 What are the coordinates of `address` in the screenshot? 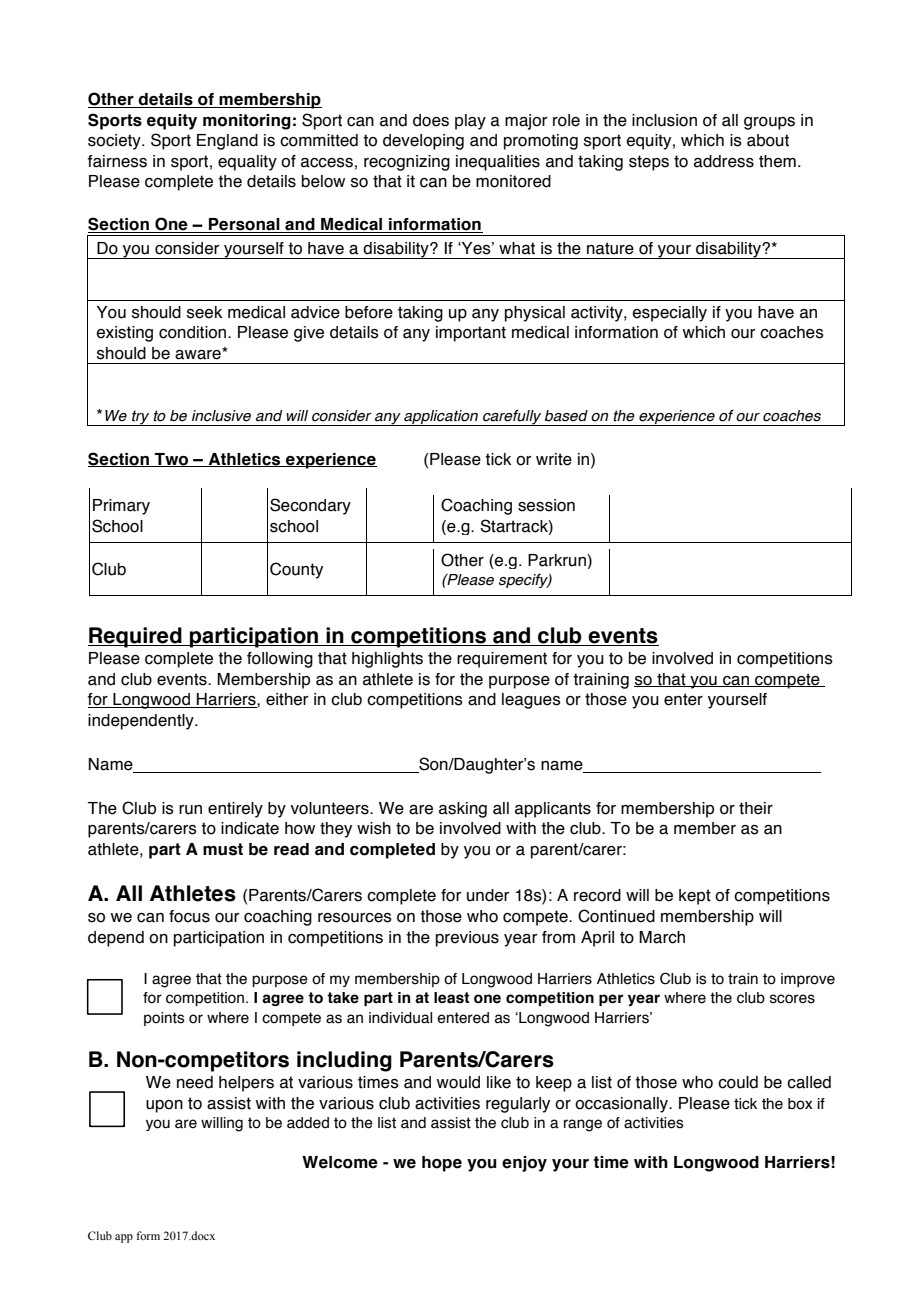 It's located at (724, 161).
